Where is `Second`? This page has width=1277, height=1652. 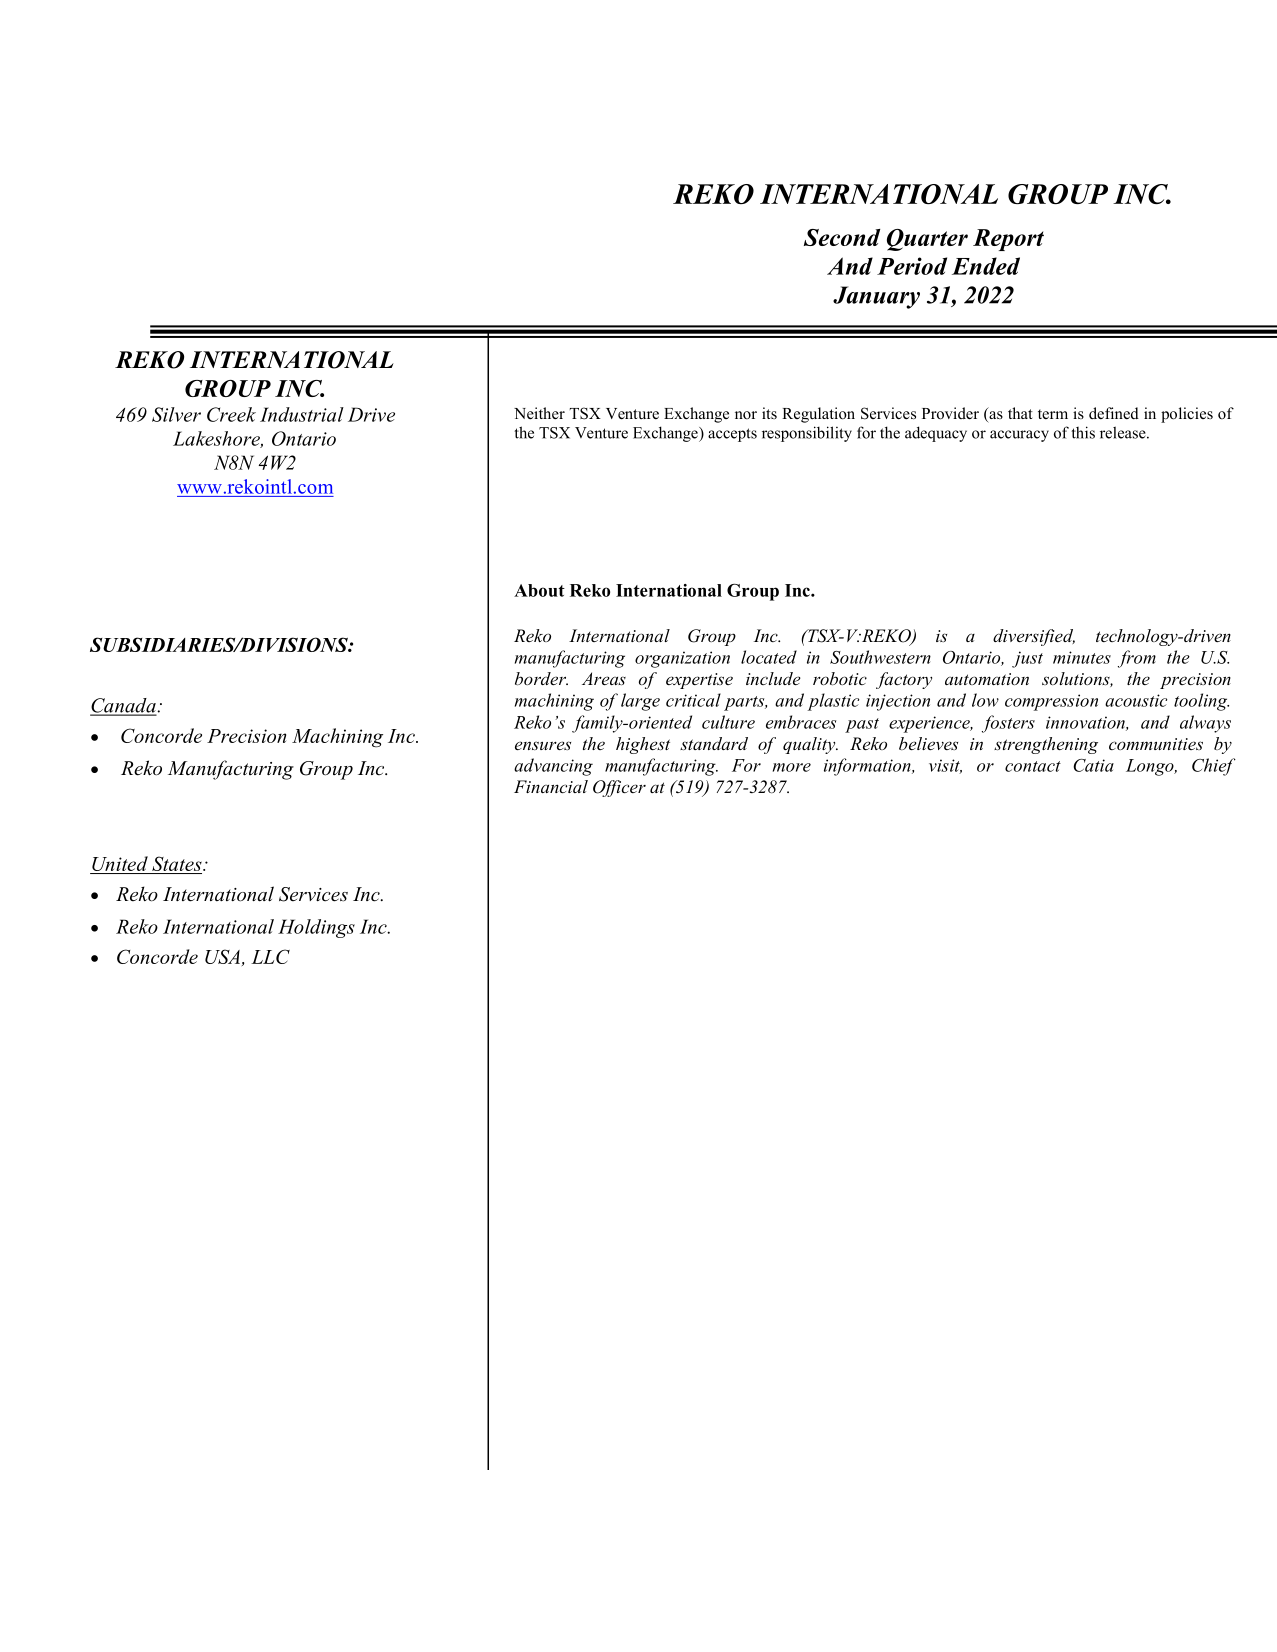
Second is located at coordinates (842, 237).
